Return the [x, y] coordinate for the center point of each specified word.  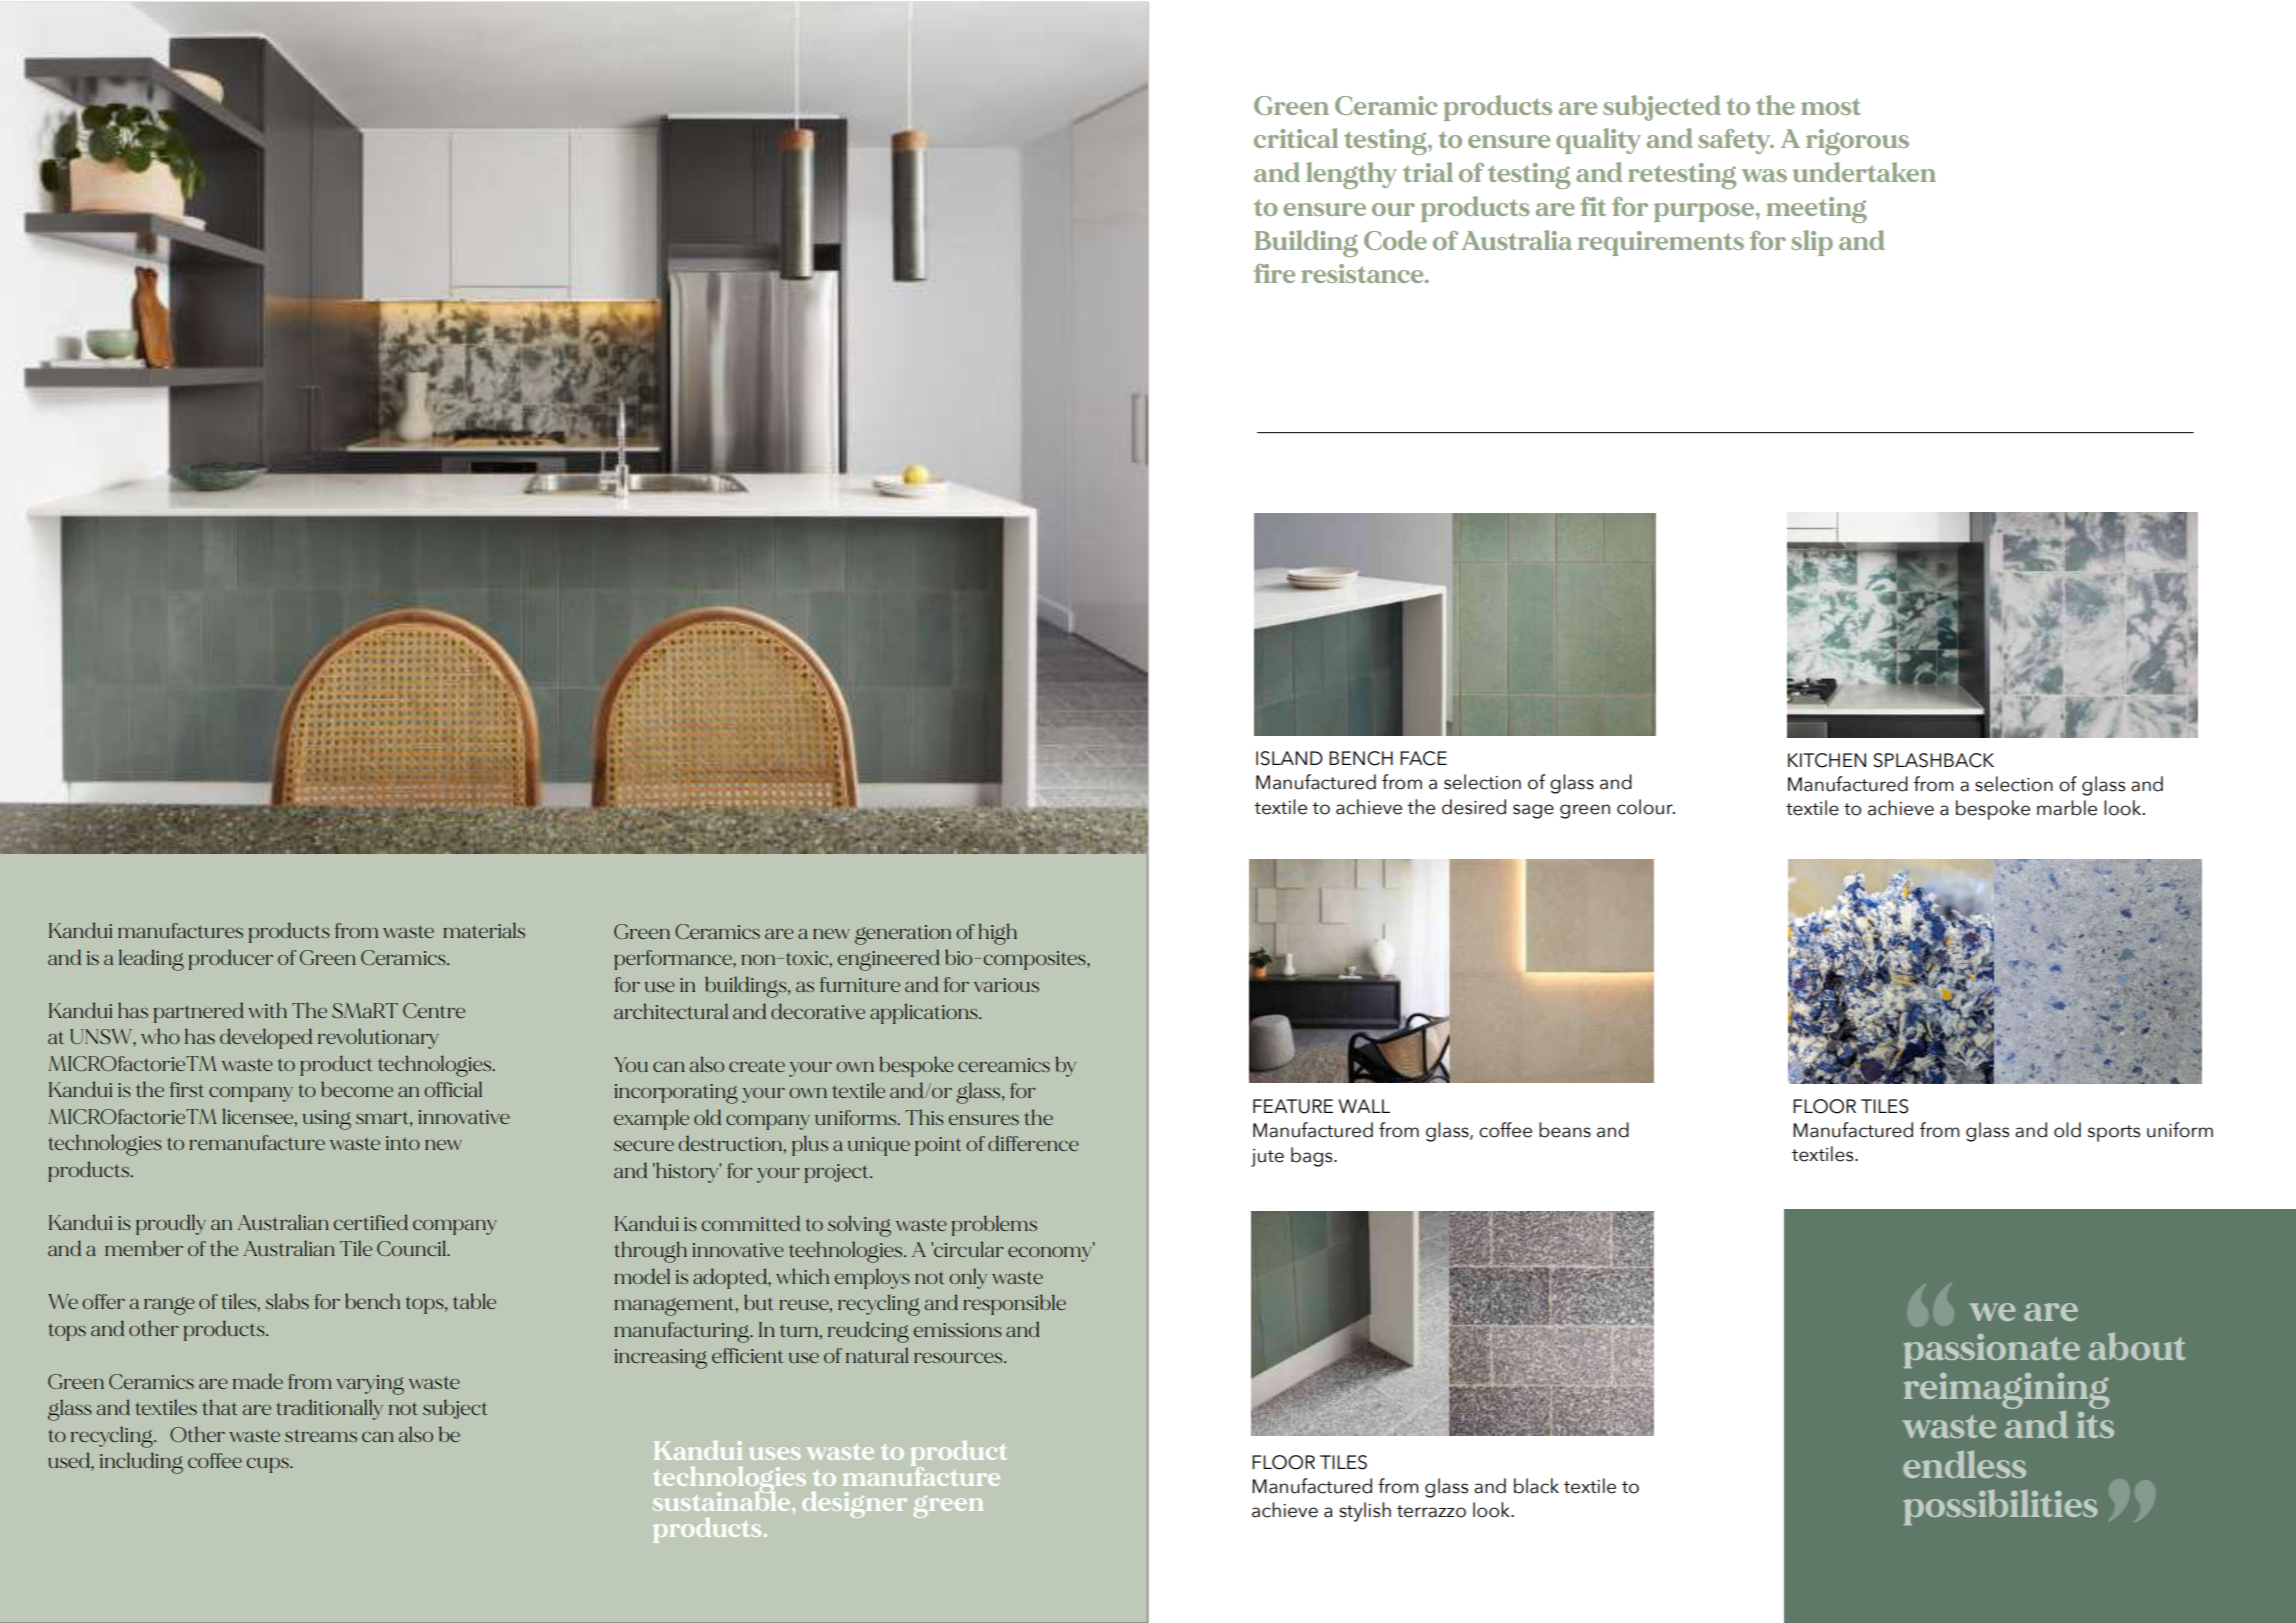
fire [1274, 273]
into [403, 1143]
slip [1812, 243]
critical [1296, 138]
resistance [1363, 273]
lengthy [1351, 175]
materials [484, 930]
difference [1033, 1143]
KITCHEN [1827, 760]
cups [269, 1465]
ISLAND [1289, 758]
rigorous [1857, 142]
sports [2114, 1133]
